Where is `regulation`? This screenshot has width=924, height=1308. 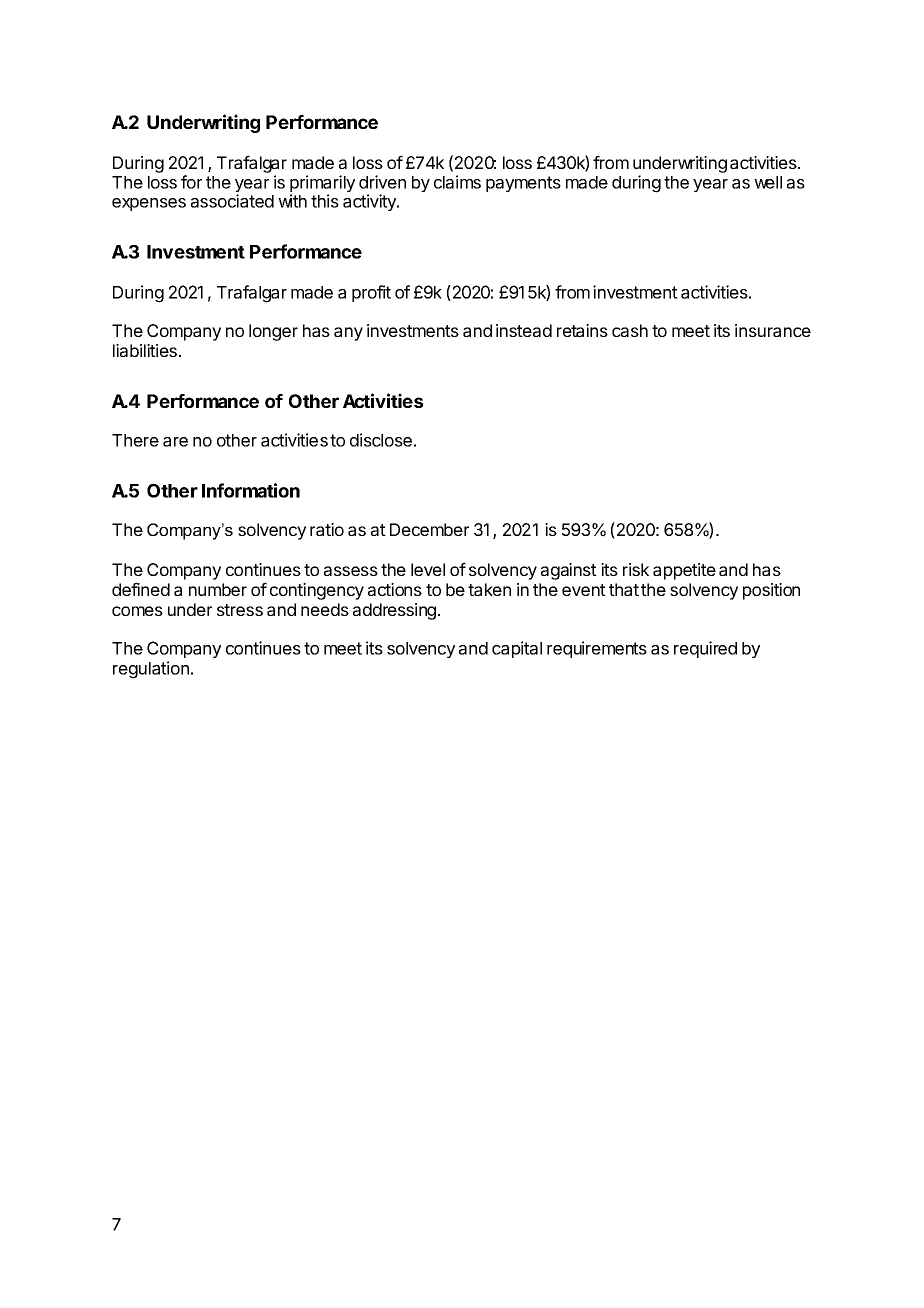
regulation is located at coordinates (151, 670).
